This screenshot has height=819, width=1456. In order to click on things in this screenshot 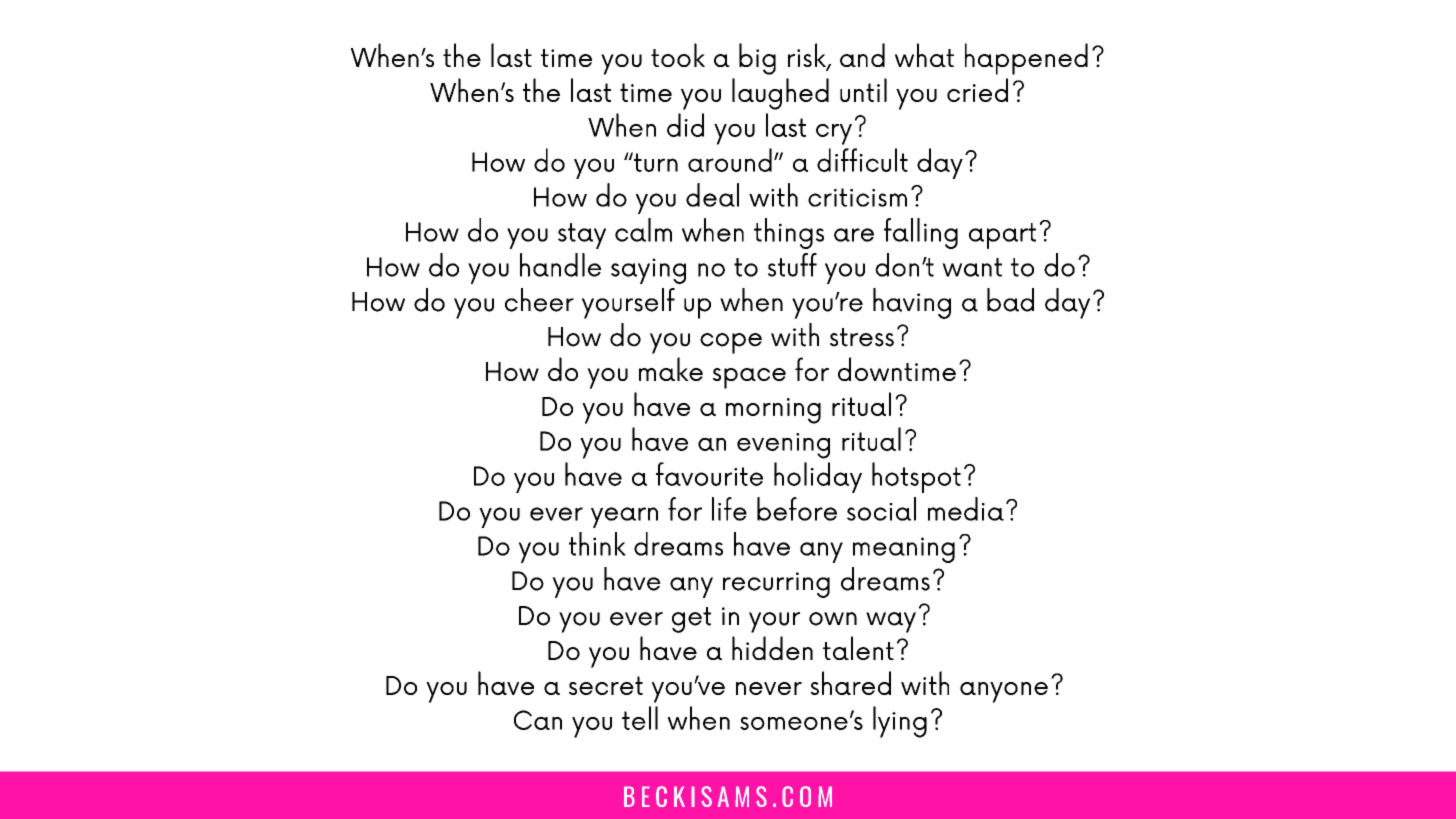, I will do `click(789, 233)`.
